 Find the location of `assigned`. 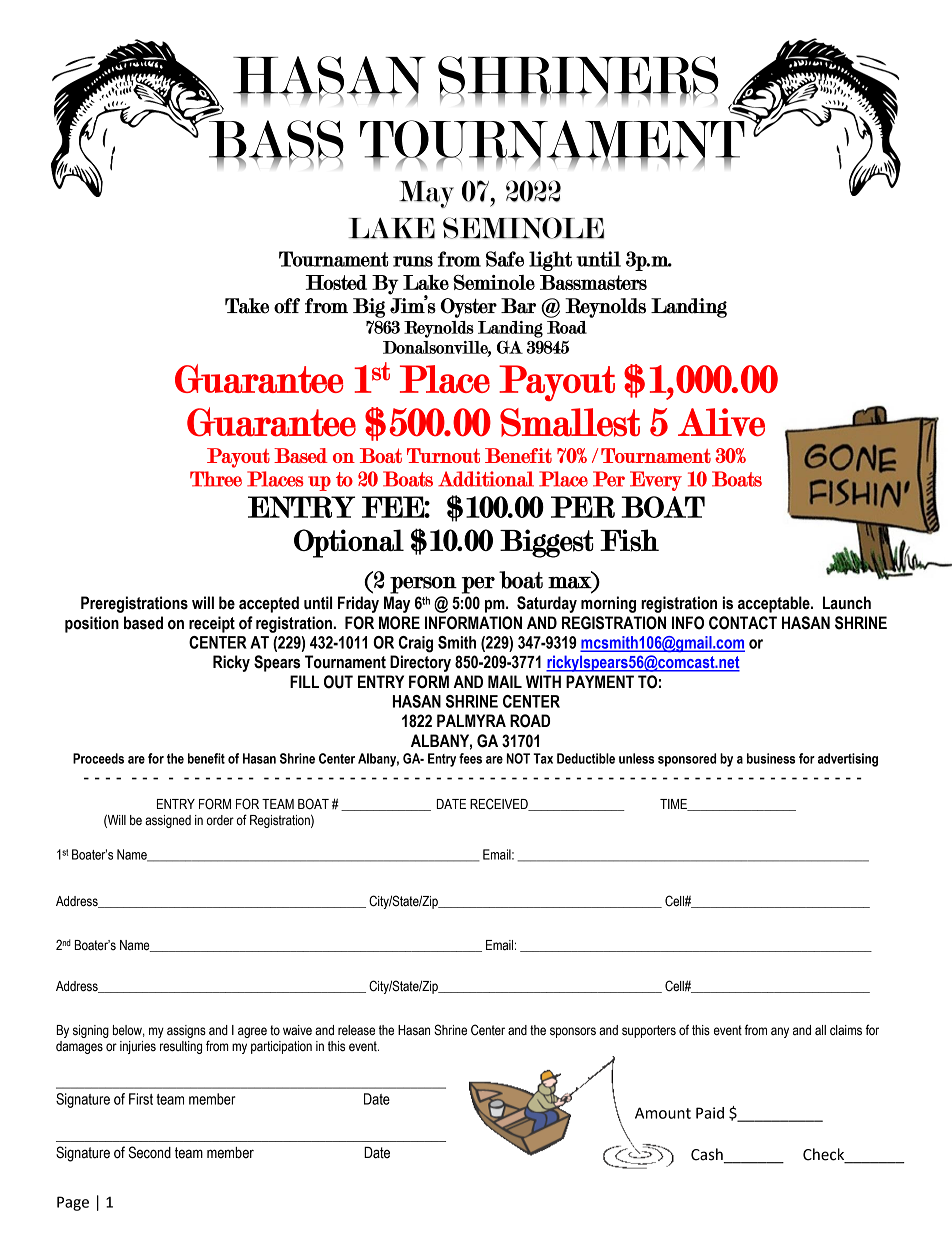

assigned is located at coordinates (168, 821).
